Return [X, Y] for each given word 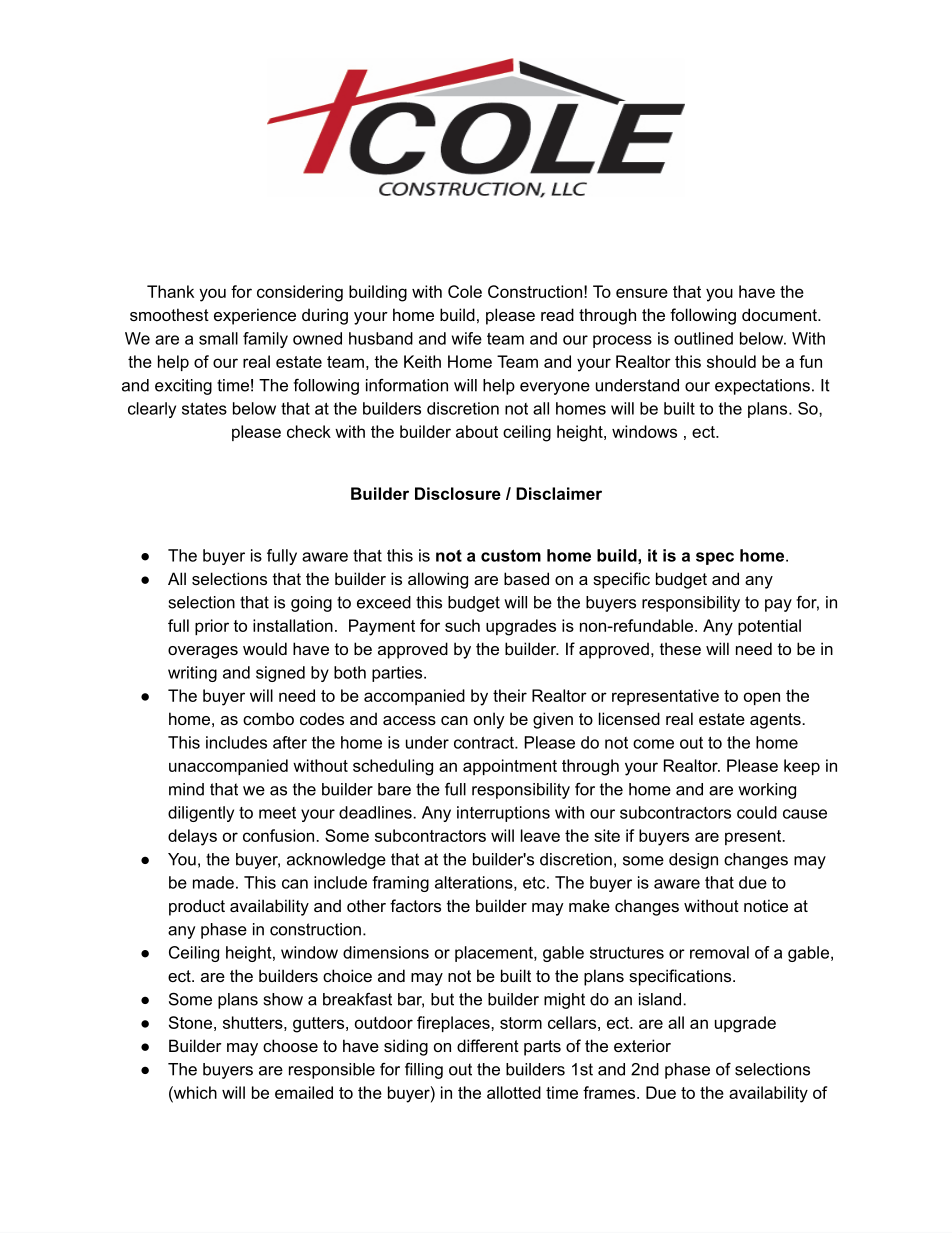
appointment [510, 767]
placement [495, 954]
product [197, 907]
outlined [703, 338]
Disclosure [458, 493]
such [462, 625]
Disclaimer [559, 493]
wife [467, 338]
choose [290, 1045]
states [204, 408]
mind [186, 789]
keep [802, 767]
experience [255, 316]
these [680, 648]
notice [766, 905]
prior [212, 627]
